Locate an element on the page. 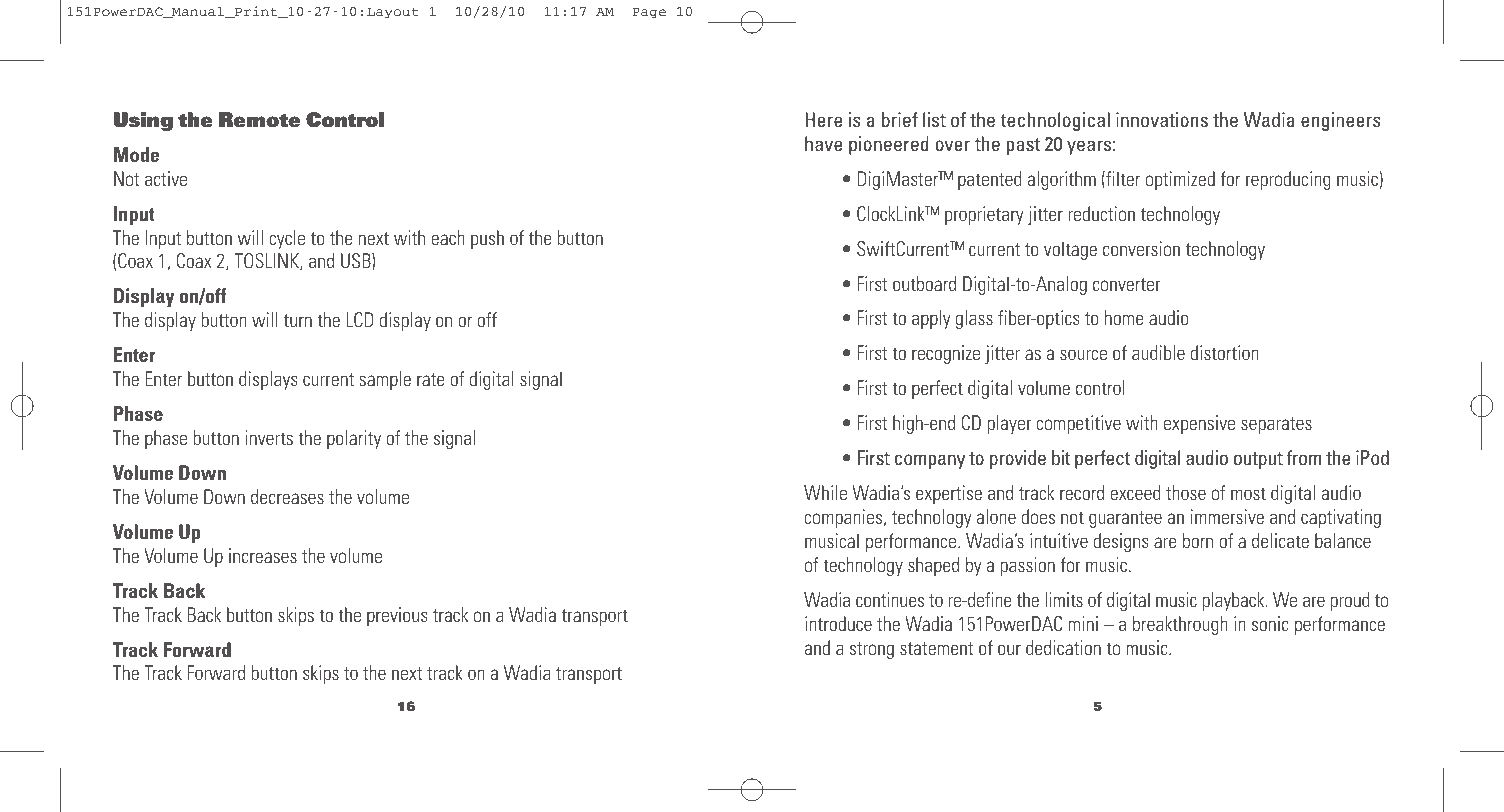 The height and width of the document is (812, 1504). apply is located at coordinates (931, 319).
